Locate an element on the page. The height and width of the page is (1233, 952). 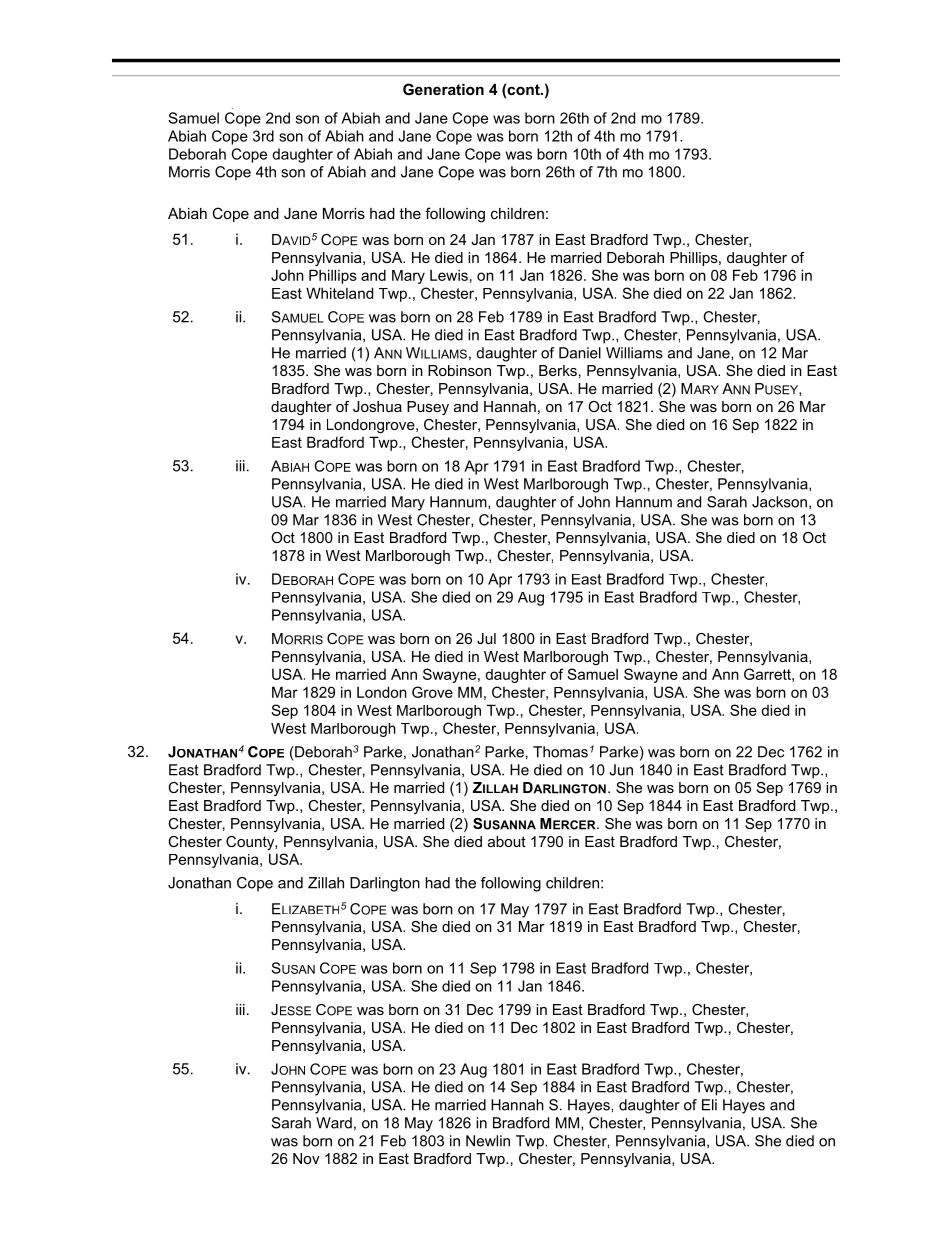
Jun is located at coordinates (621, 770).
